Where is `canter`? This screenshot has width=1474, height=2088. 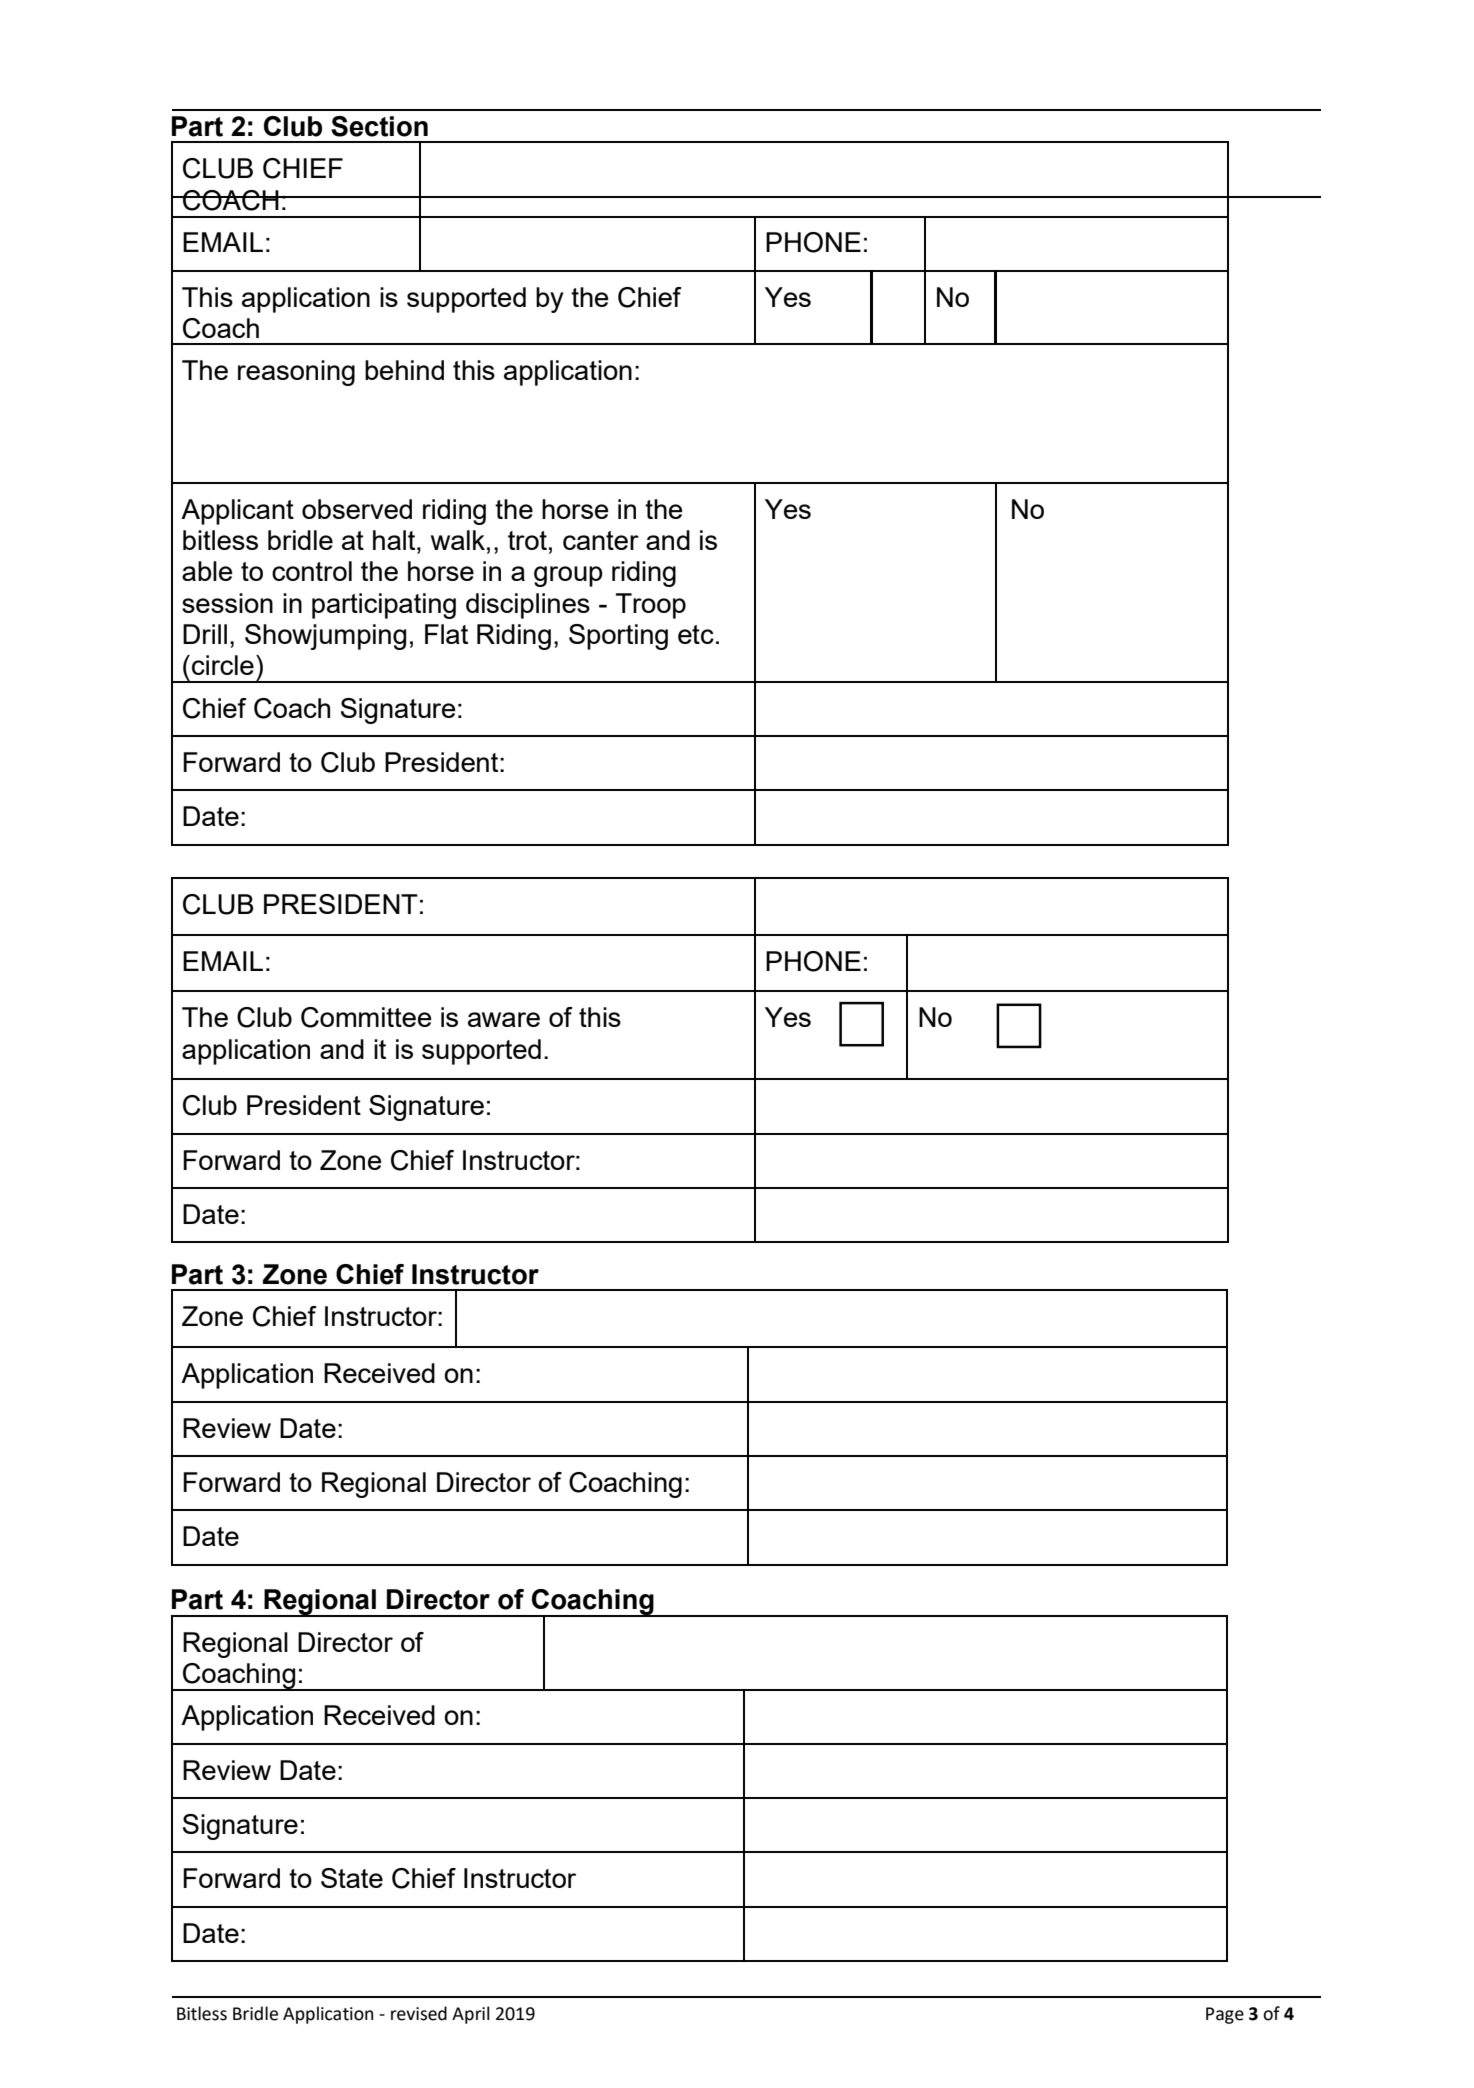
canter is located at coordinates (601, 540).
